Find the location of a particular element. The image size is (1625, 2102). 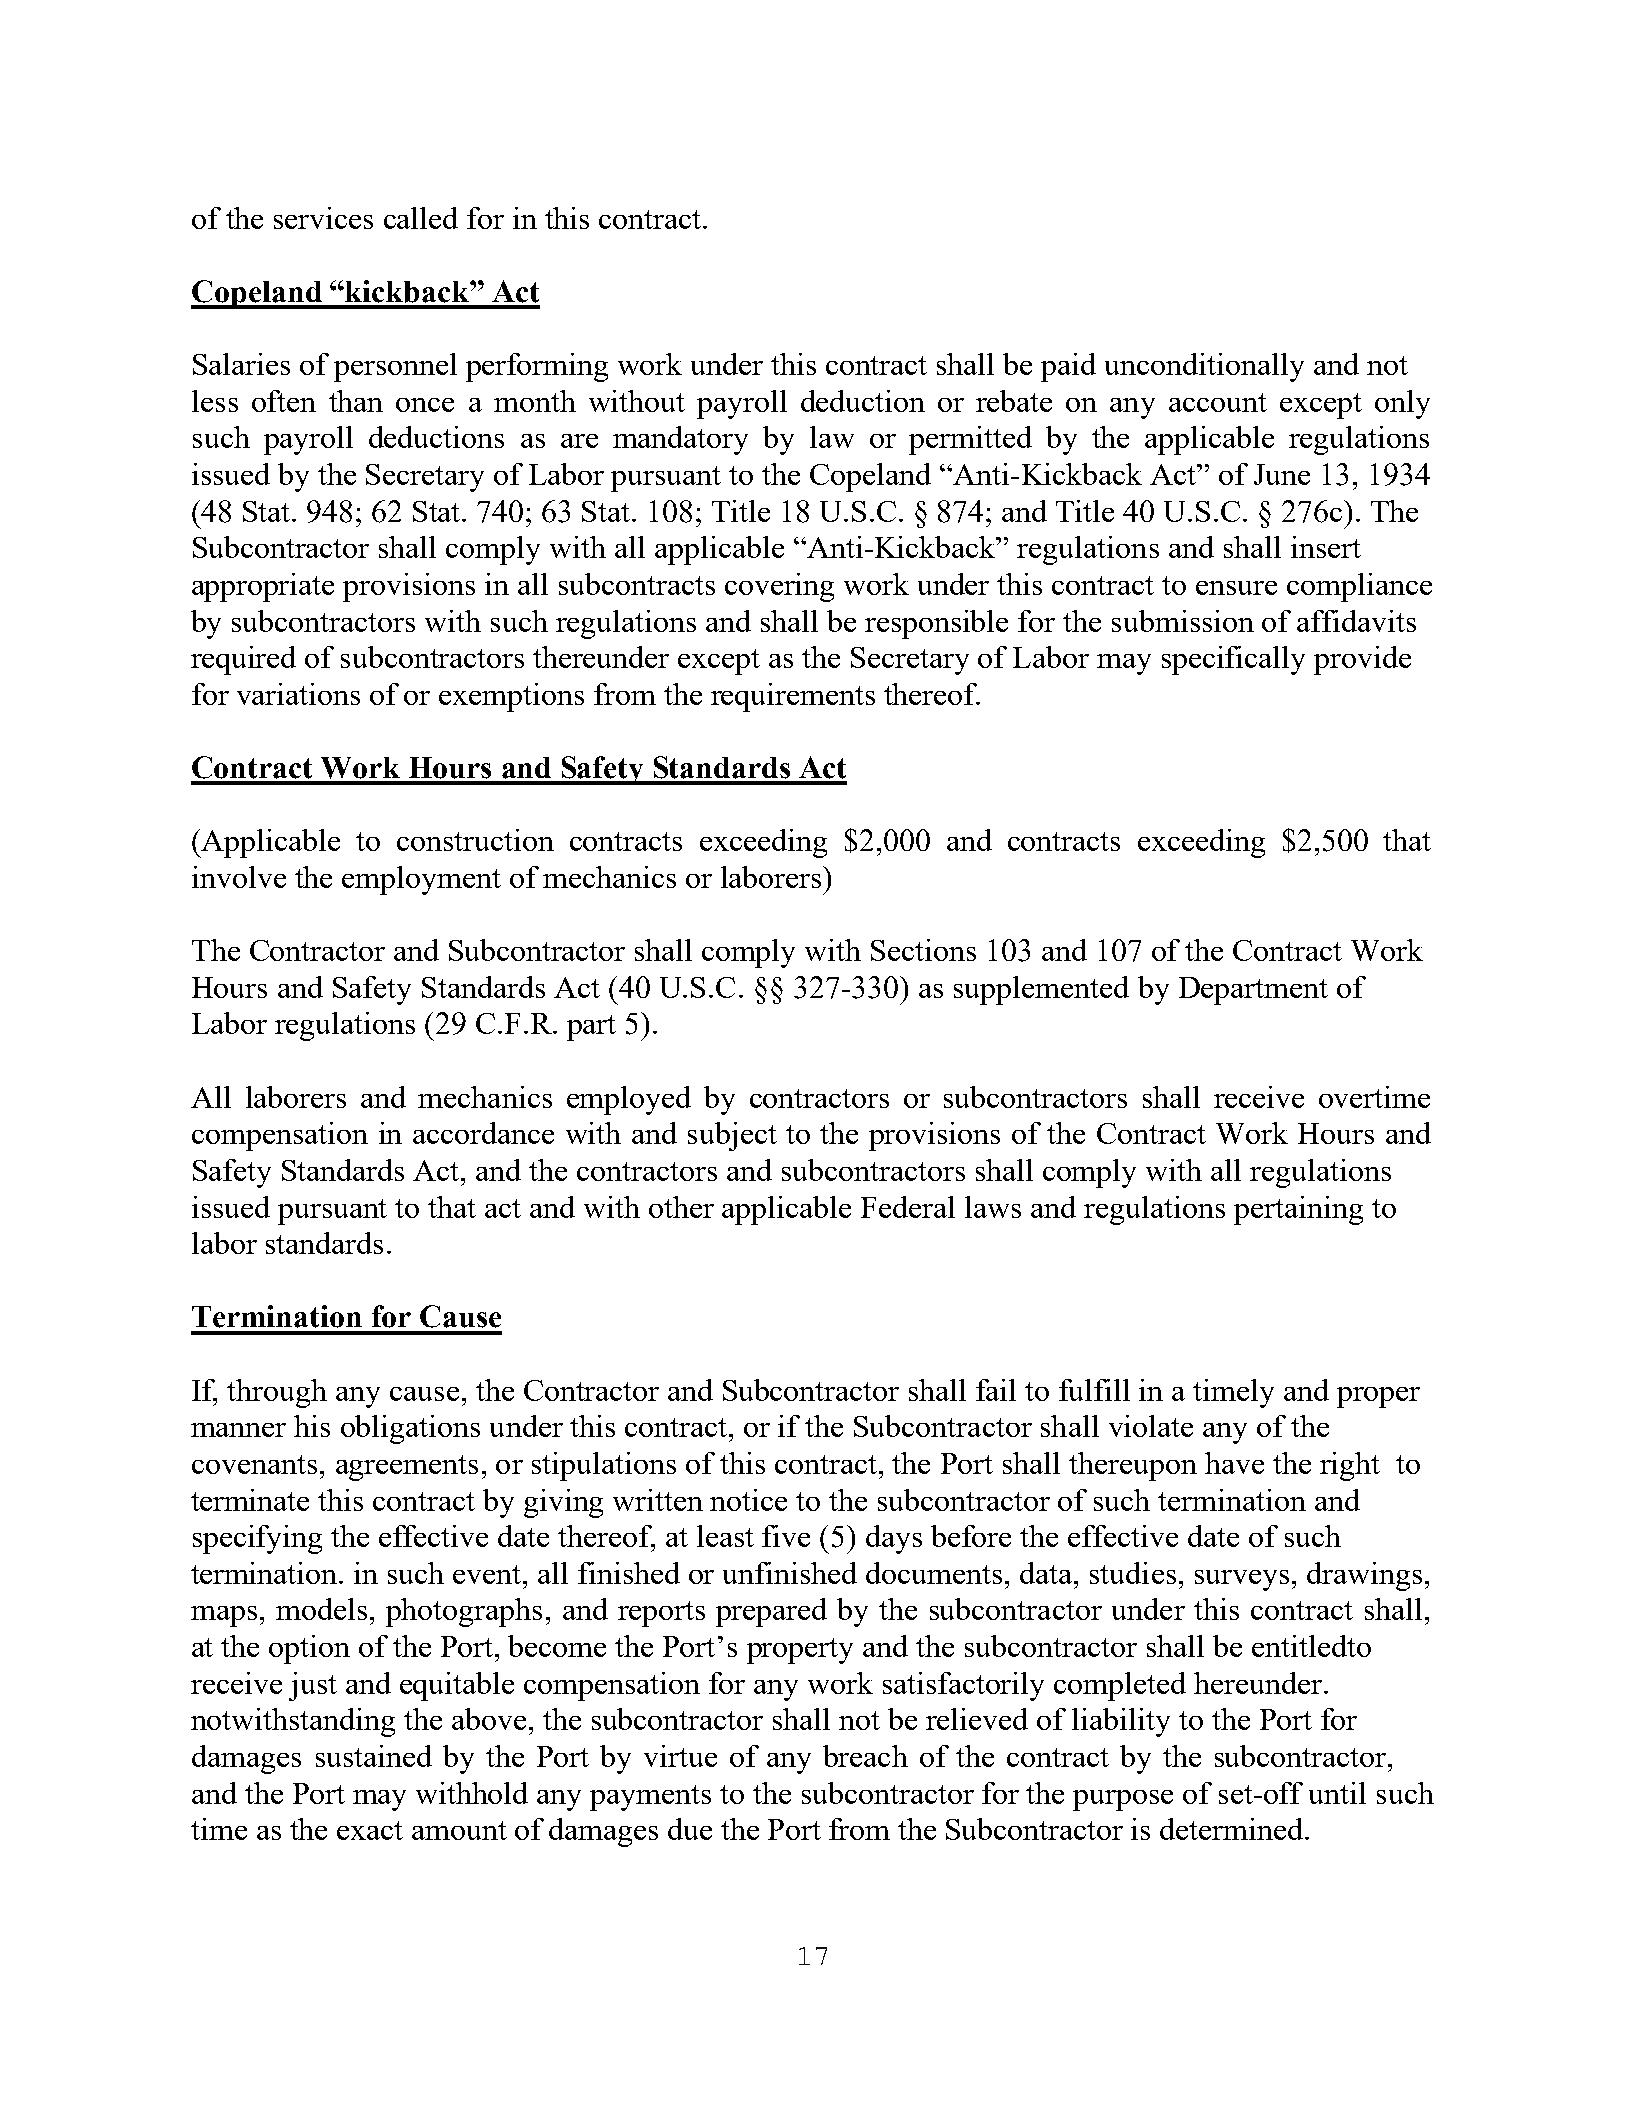

sustained is located at coordinates (374, 1756).
